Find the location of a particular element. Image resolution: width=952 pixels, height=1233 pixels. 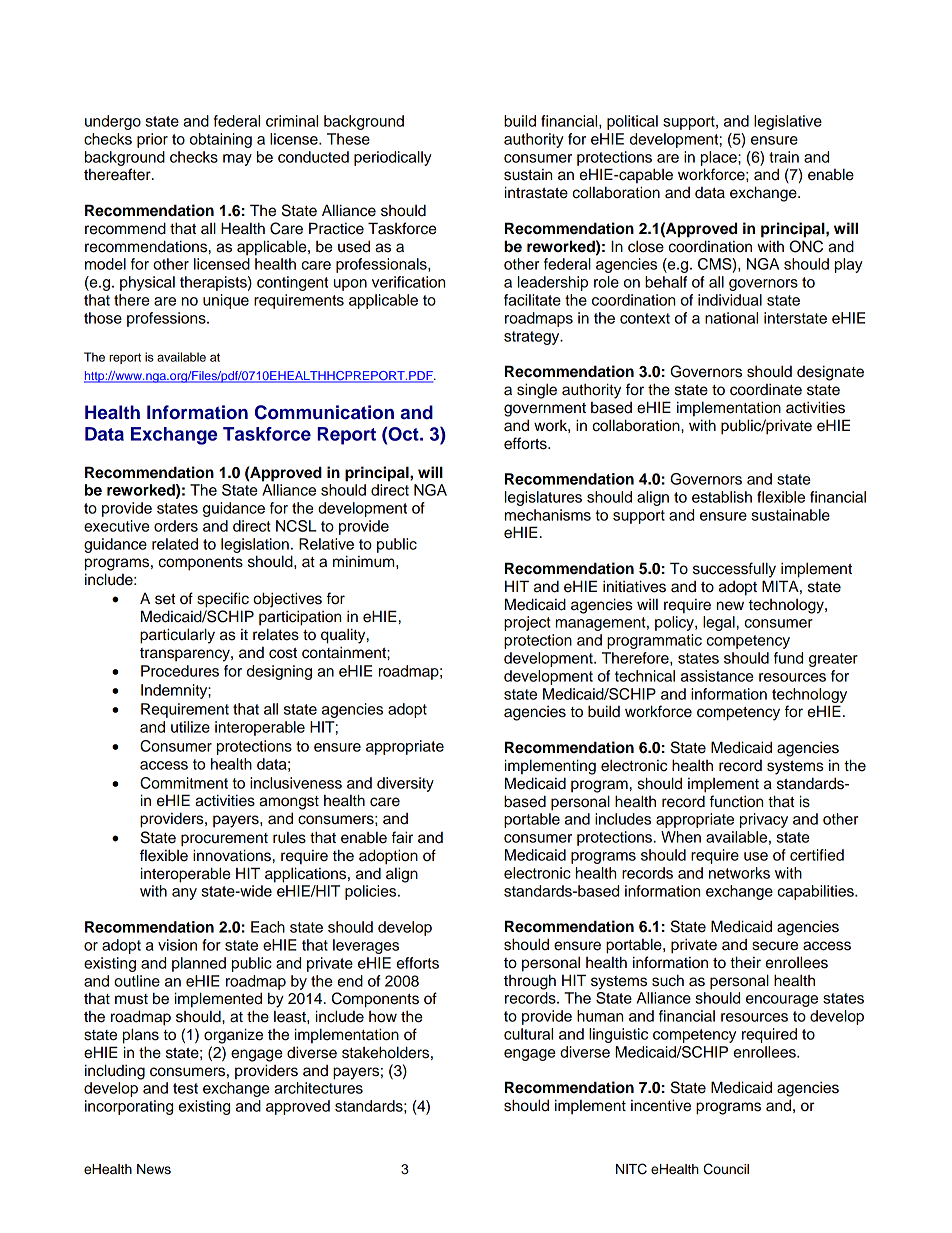

legislatures is located at coordinates (543, 498).
